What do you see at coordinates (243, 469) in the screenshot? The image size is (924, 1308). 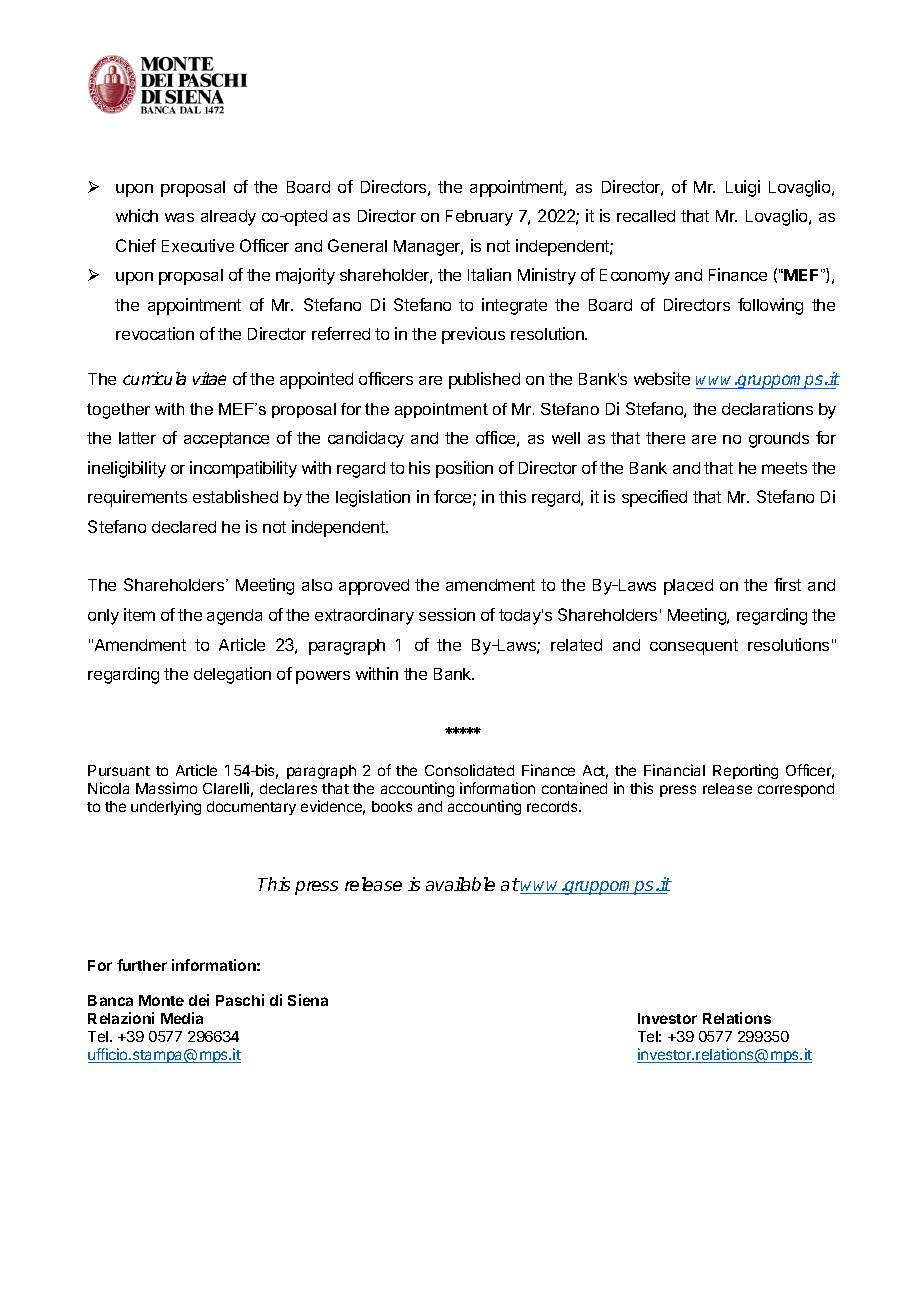 I see `incompatibility` at bounding box center [243, 469].
